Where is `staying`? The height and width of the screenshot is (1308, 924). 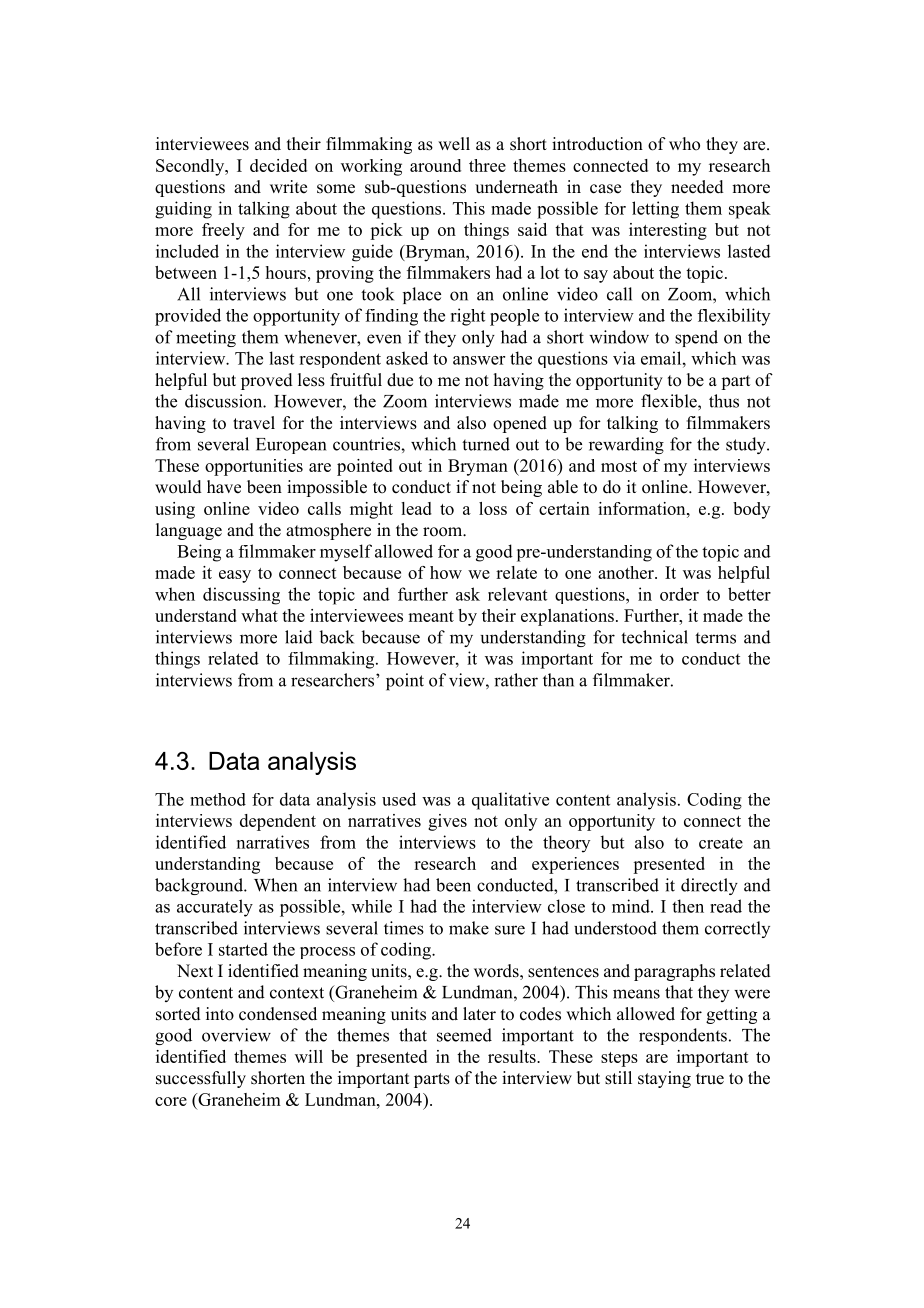
staying is located at coordinates (664, 1079).
